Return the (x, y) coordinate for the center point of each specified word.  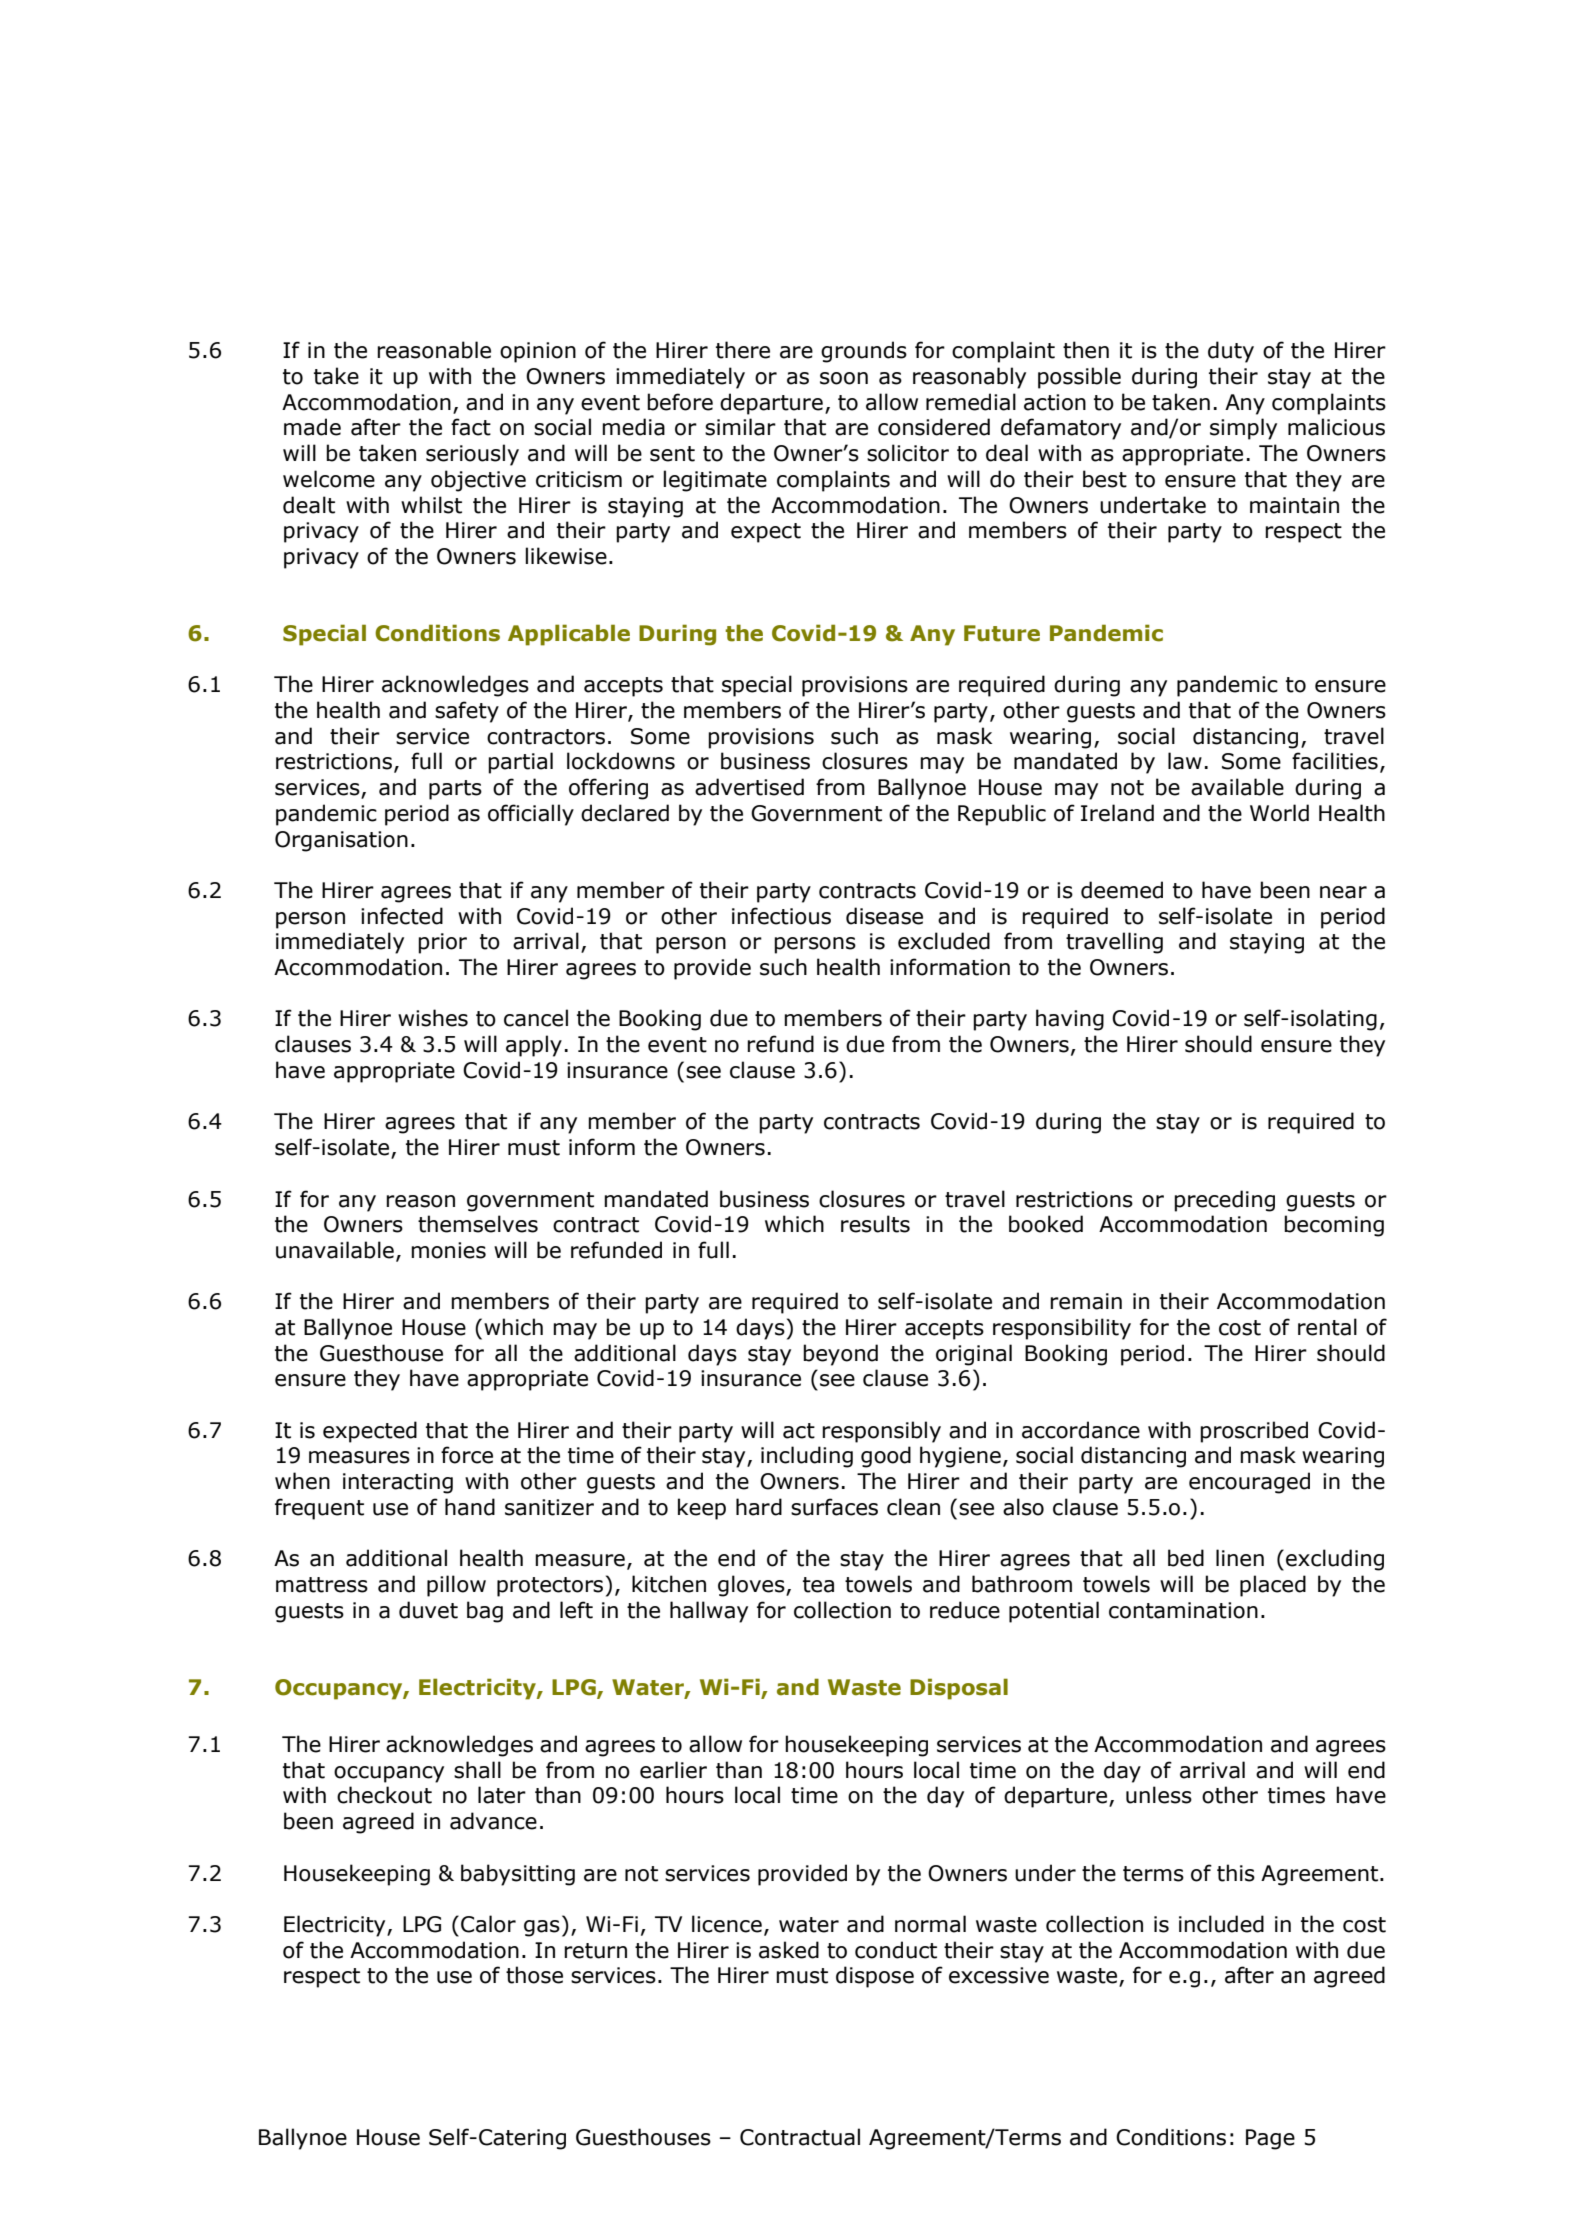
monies (448, 1250)
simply (1243, 429)
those (534, 1975)
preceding (1224, 1201)
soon (844, 378)
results (875, 1224)
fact (471, 427)
